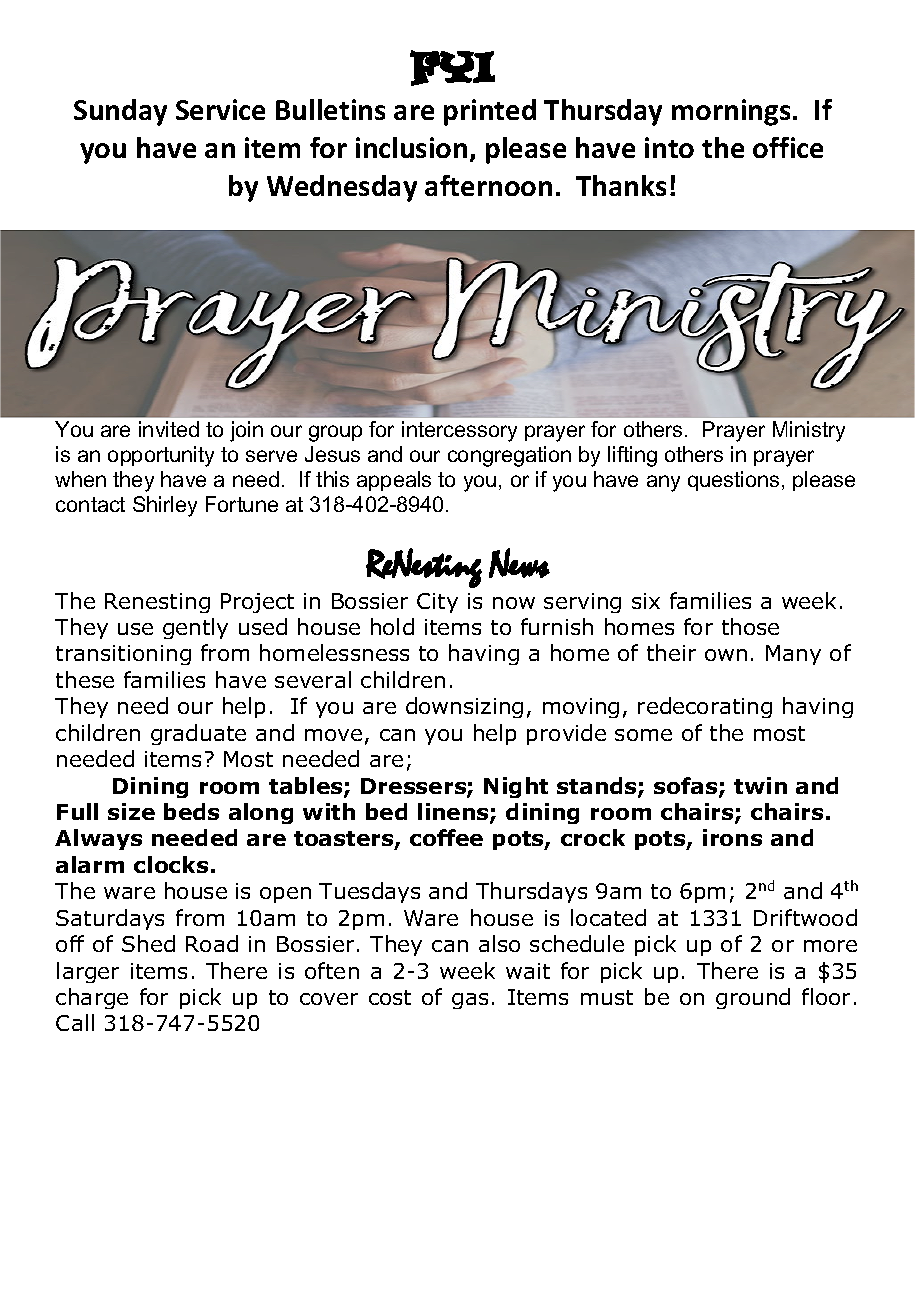 The height and width of the screenshot is (1308, 924). Describe the element at coordinates (705, 707) in the screenshot. I see `redecorating` at that location.
